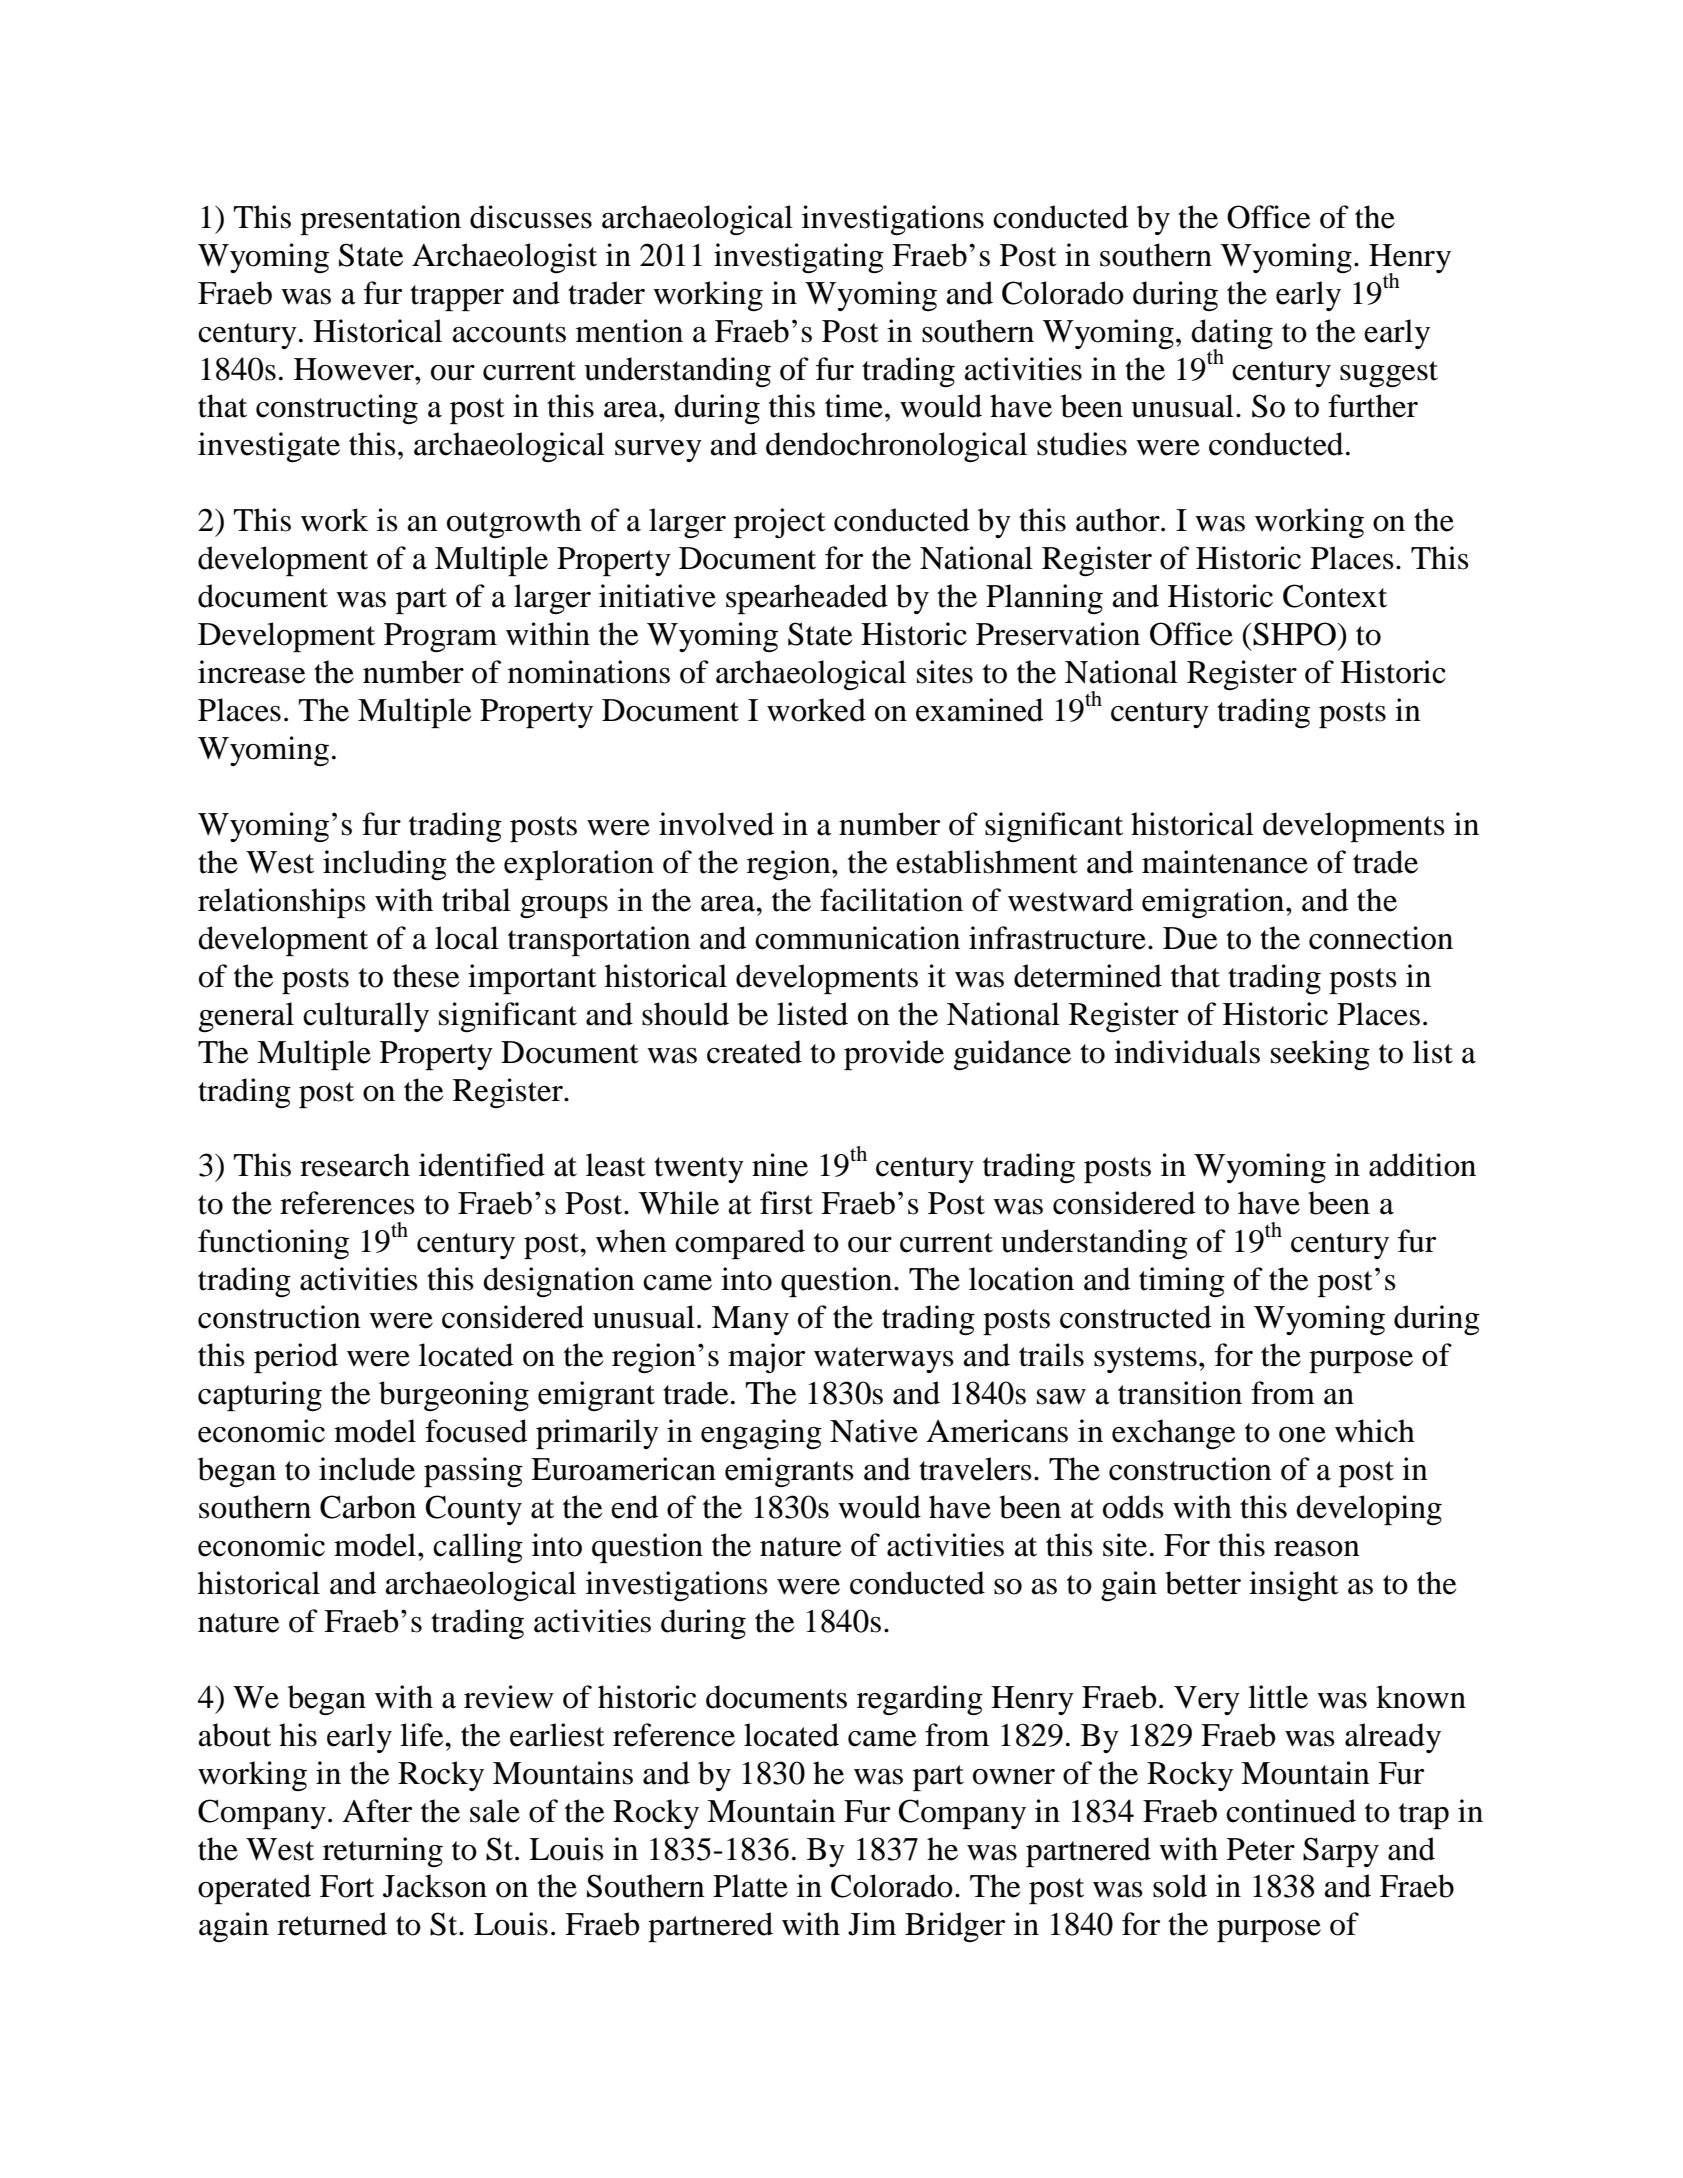 This document has width=1683, height=2178. Describe the element at coordinates (1335, 596) in the document. I see `Context` at that location.
